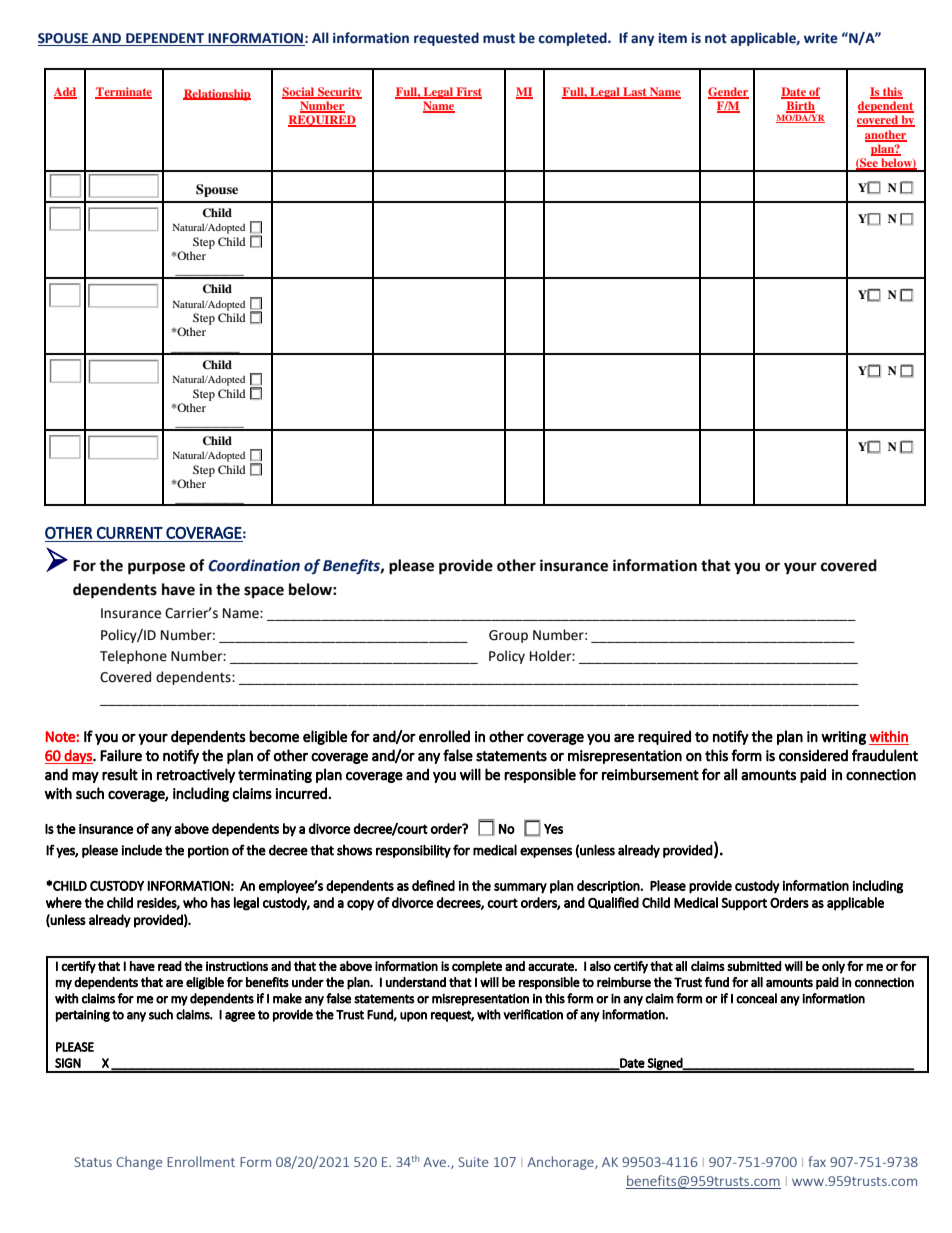 The width and height of the screenshot is (952, 1233). Describe the element at coordinates (821, 38) in the screenshot. I see `write` at that location.
